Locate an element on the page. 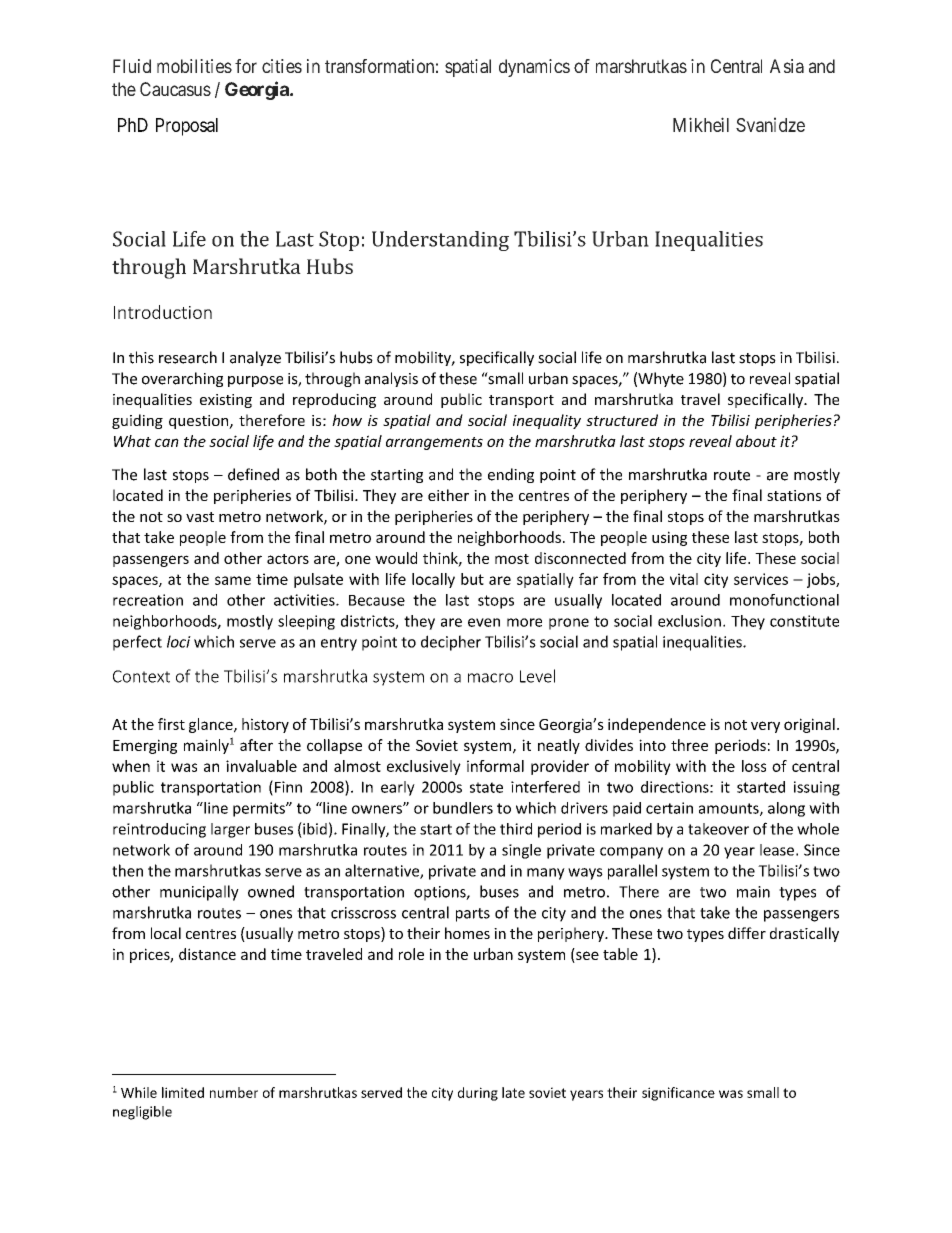 The width and height of the image is (952, 1233). same is located at coordinates (233, 580).
